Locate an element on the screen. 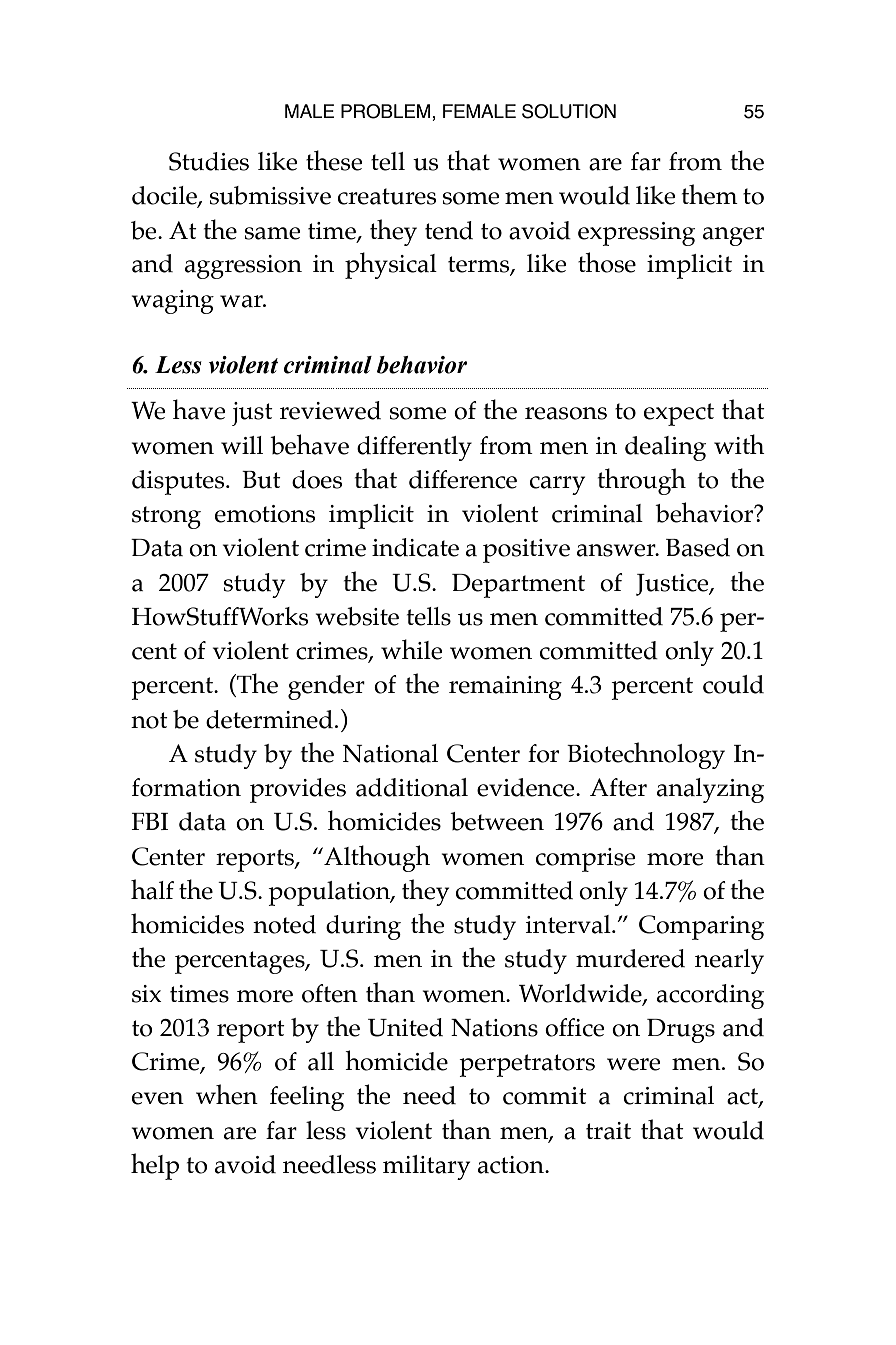 This screenshot has height=1345, width=896. trait is located at coordinates (608, 1131).
